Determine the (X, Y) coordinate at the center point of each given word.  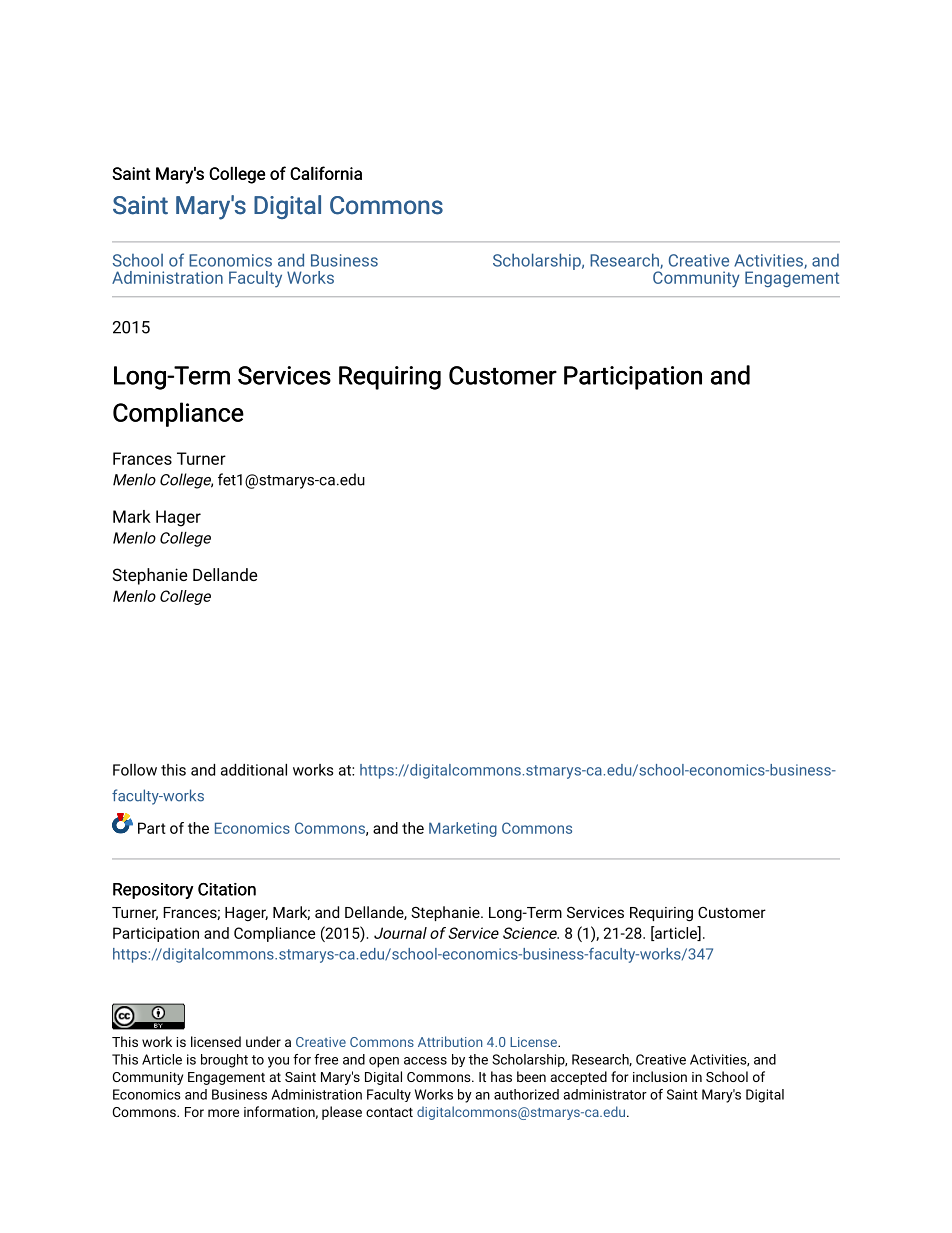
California (326, 173)
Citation (227, 889)
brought (224, 1061)
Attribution (450, 1041)
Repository (153, 891)
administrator (605, 1094)
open (384, 1062)
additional (254, 770)
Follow (135, 770)
